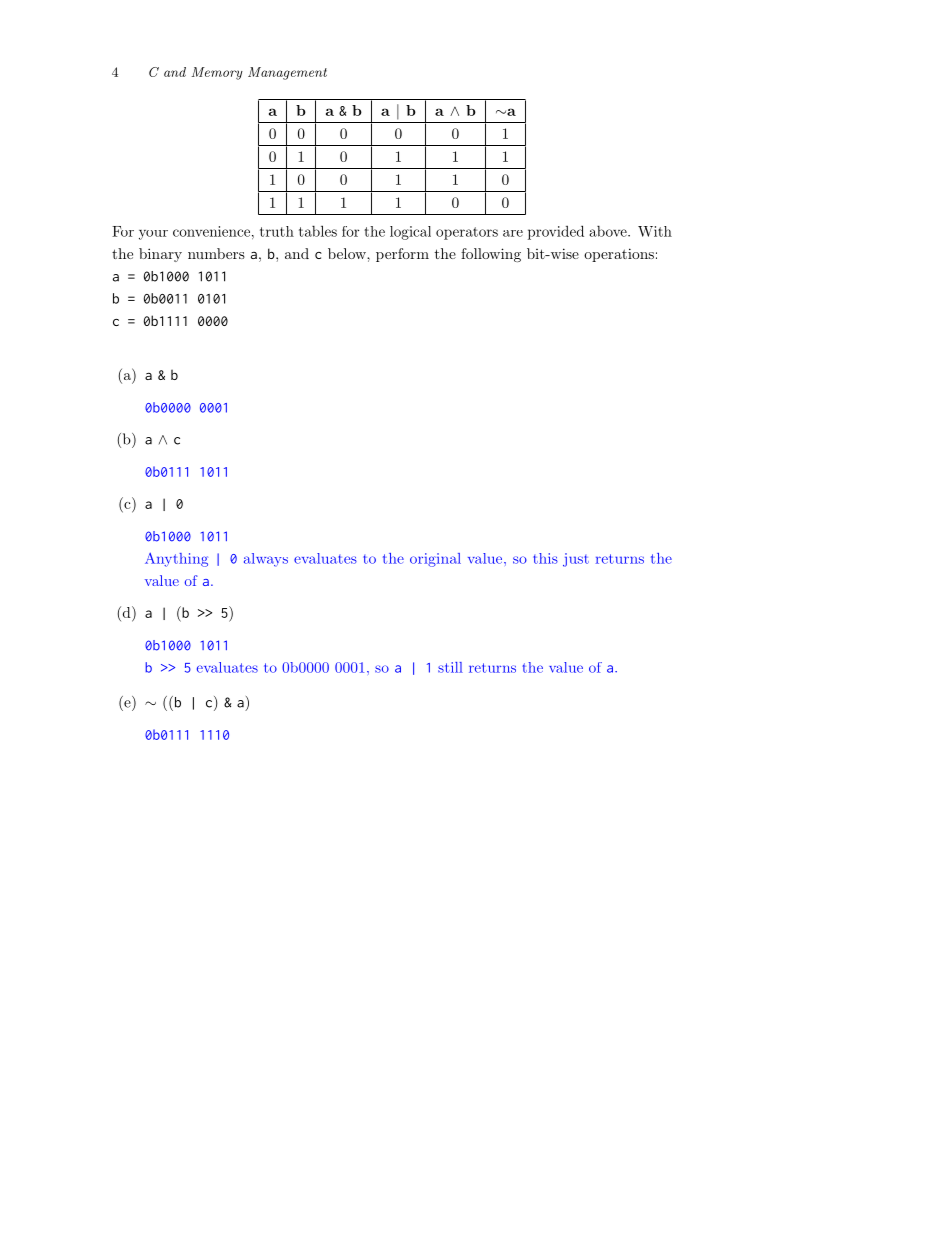  What do you see at coordinates (216, 253) in the screenshot?
I see `numbers` at bounding box center [216, 253].
